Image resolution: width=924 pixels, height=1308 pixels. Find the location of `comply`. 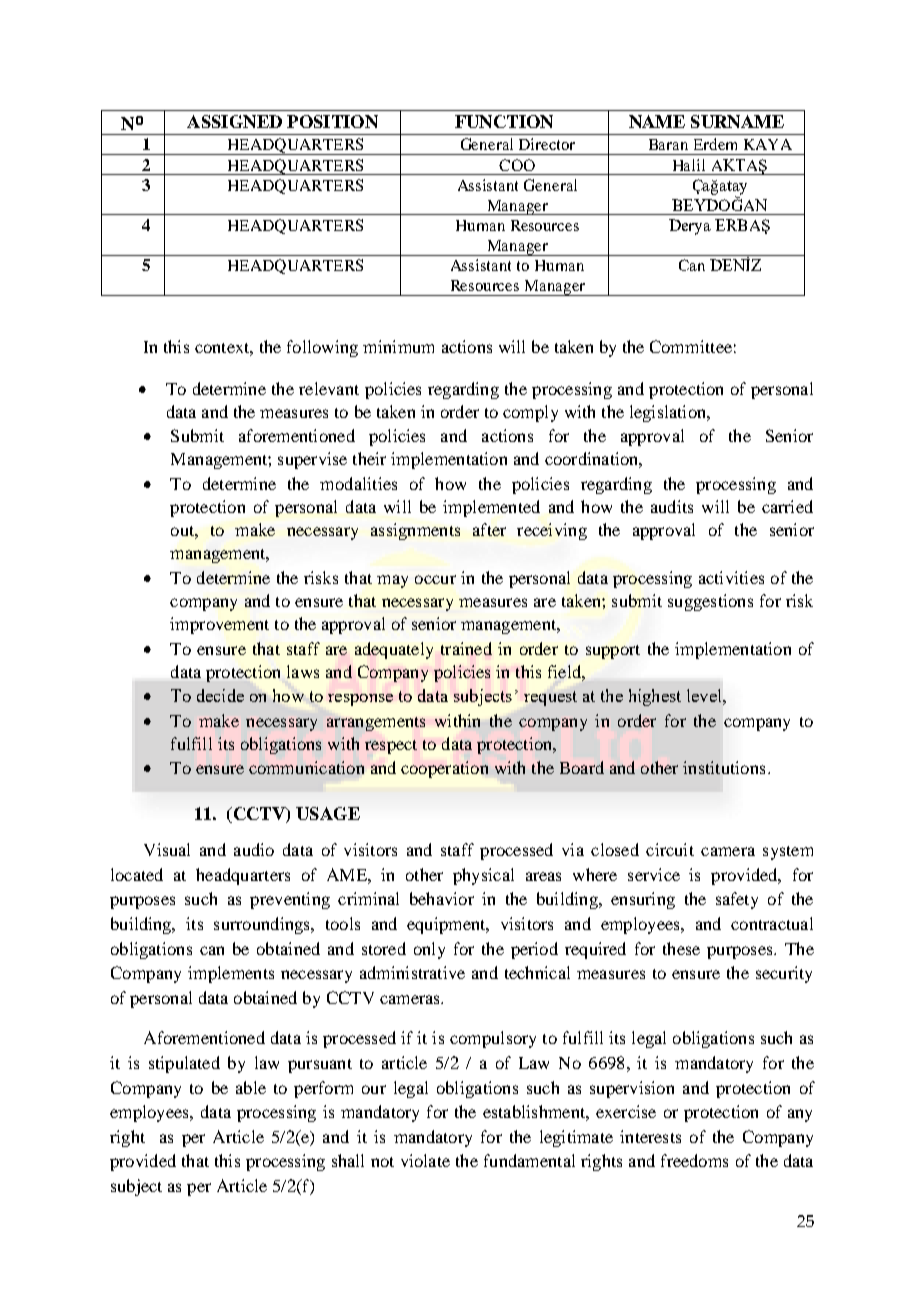

comply is located at coordinates (530, 413).
